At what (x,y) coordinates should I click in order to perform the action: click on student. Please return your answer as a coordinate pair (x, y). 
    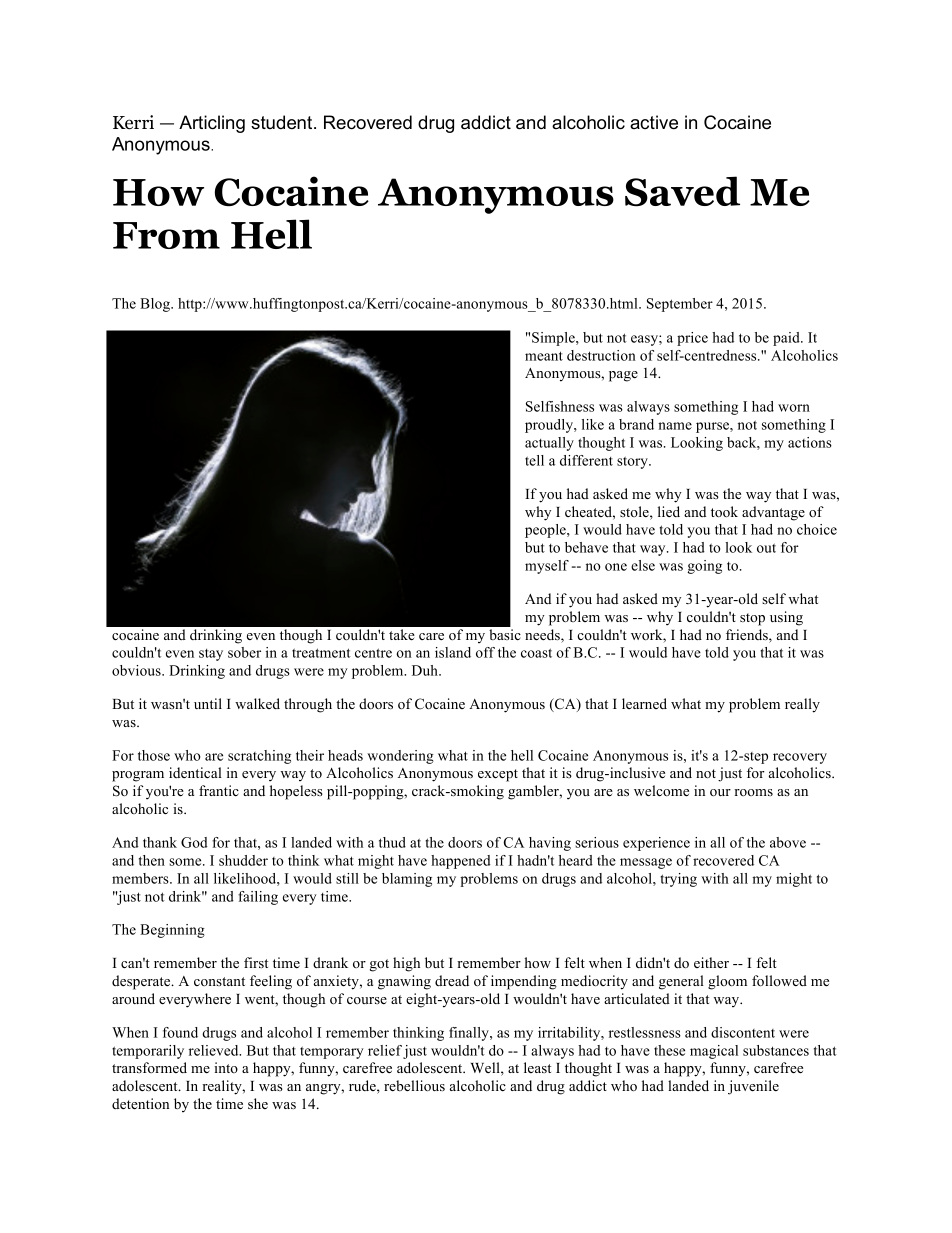
    Looking at the image, I should click on (283, 122).
